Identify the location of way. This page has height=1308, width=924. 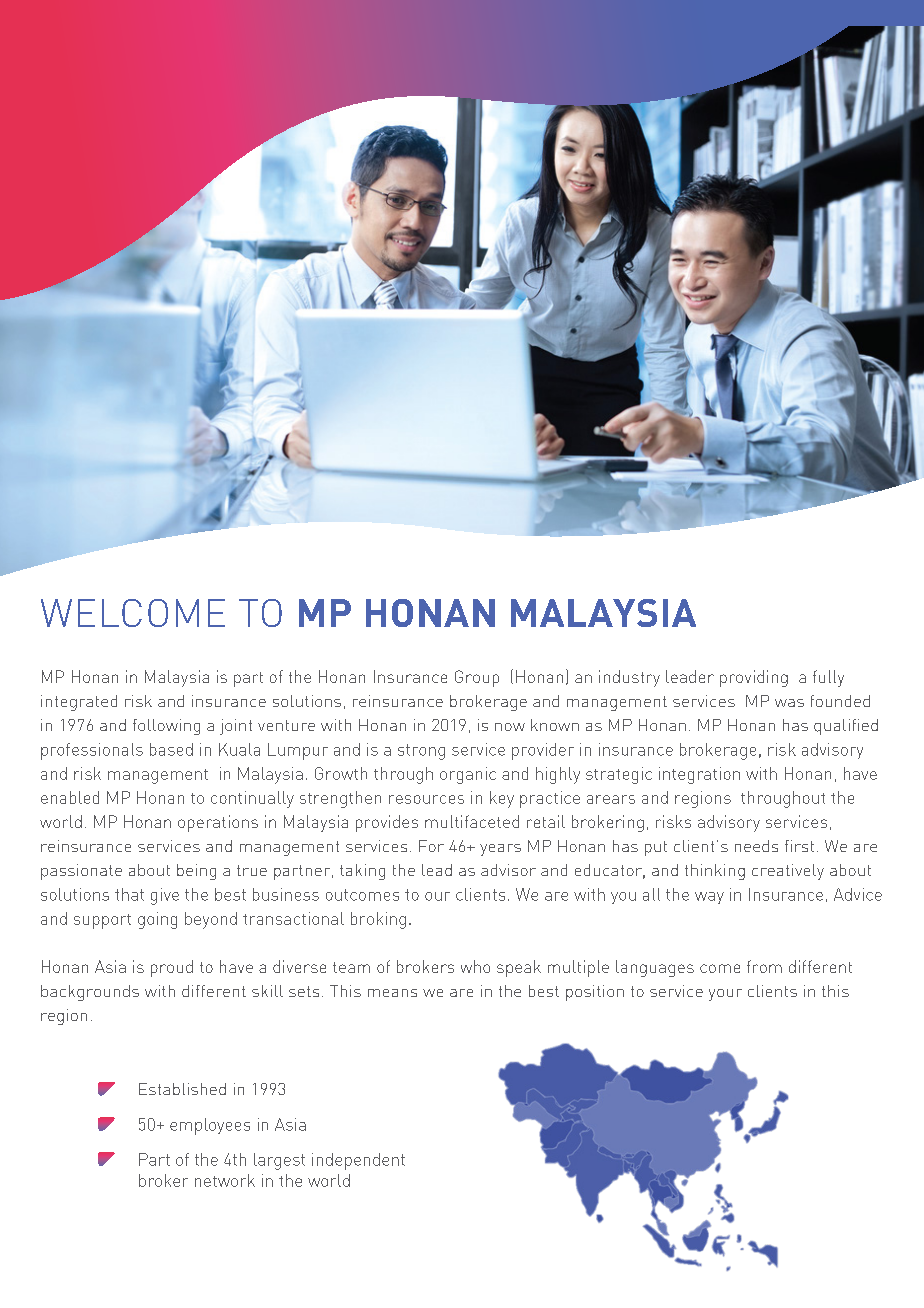
(709, 898).
